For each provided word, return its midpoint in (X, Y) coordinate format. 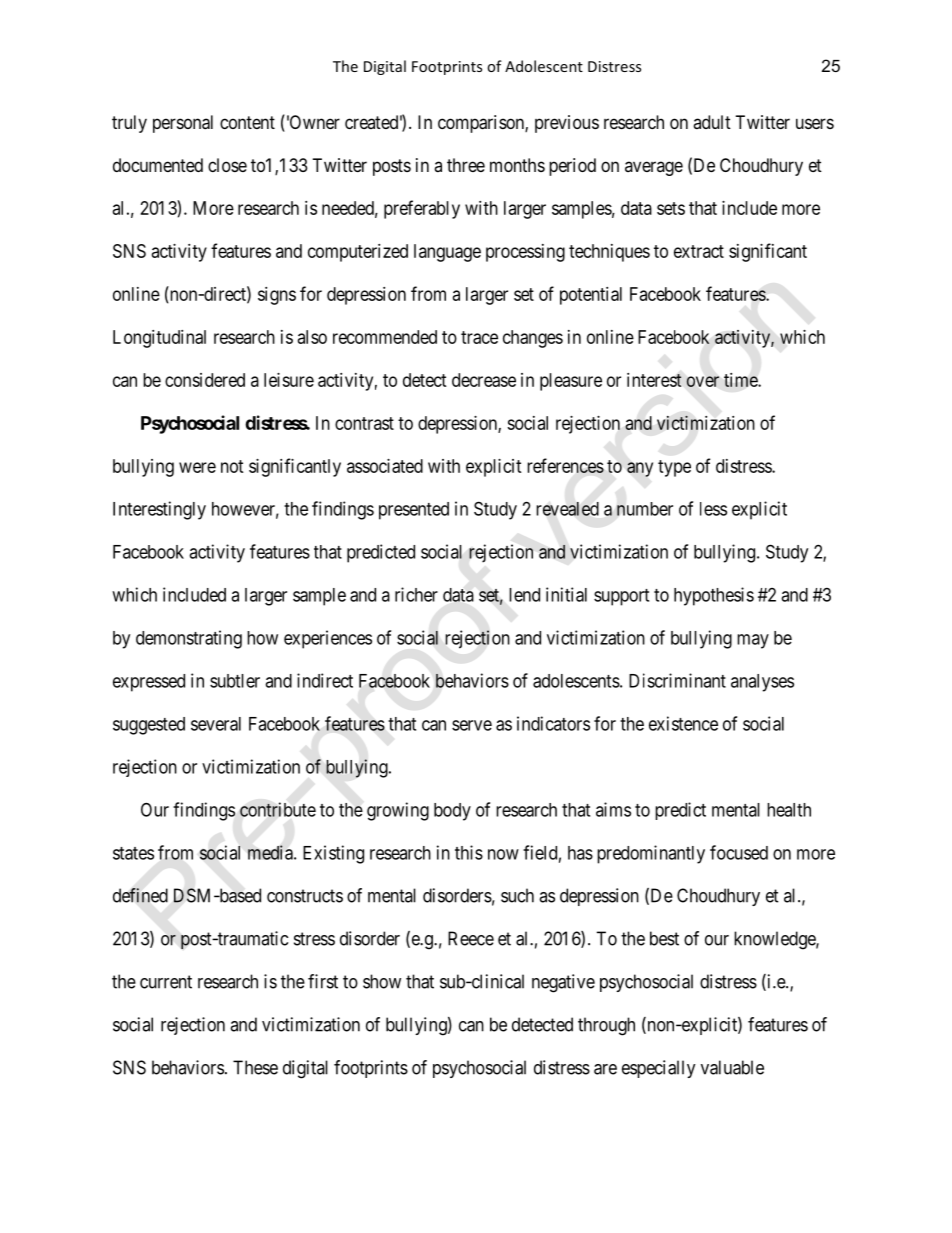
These (255, 1067)
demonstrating (189, 639)
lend (524, 595)
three (466, 165)
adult (712, 122)
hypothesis (714, 596)
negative (563, 983)
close (227, 165)
